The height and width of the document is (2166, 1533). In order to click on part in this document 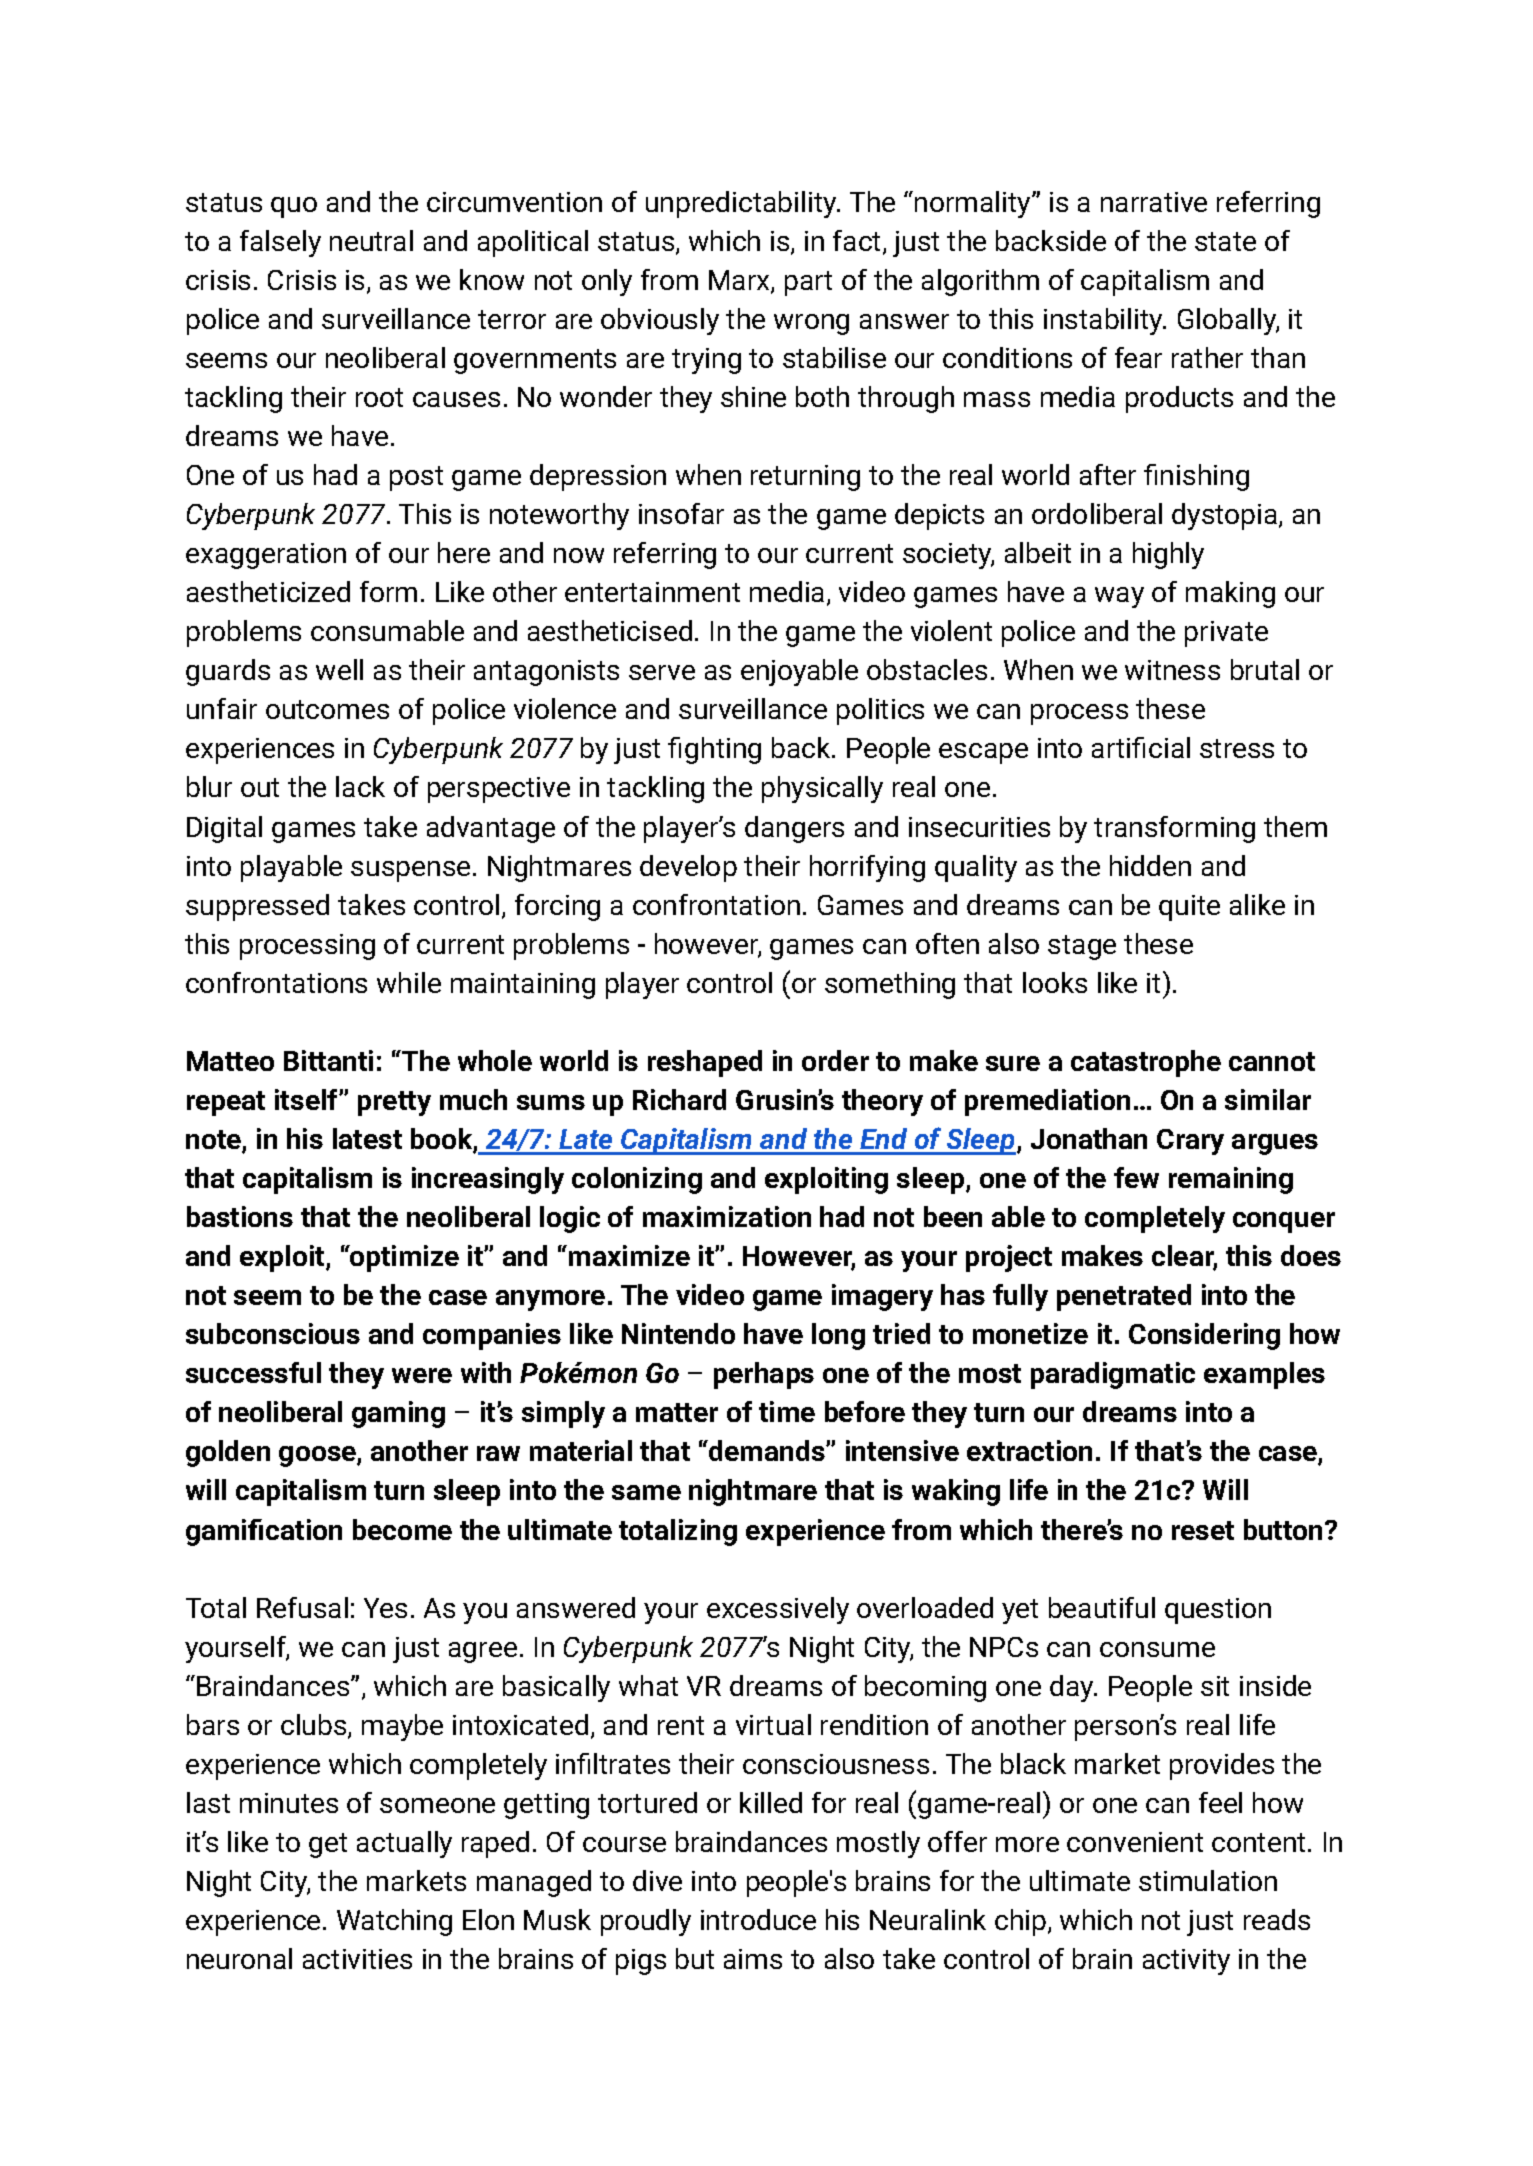, I will do `click(808, 283)`.
